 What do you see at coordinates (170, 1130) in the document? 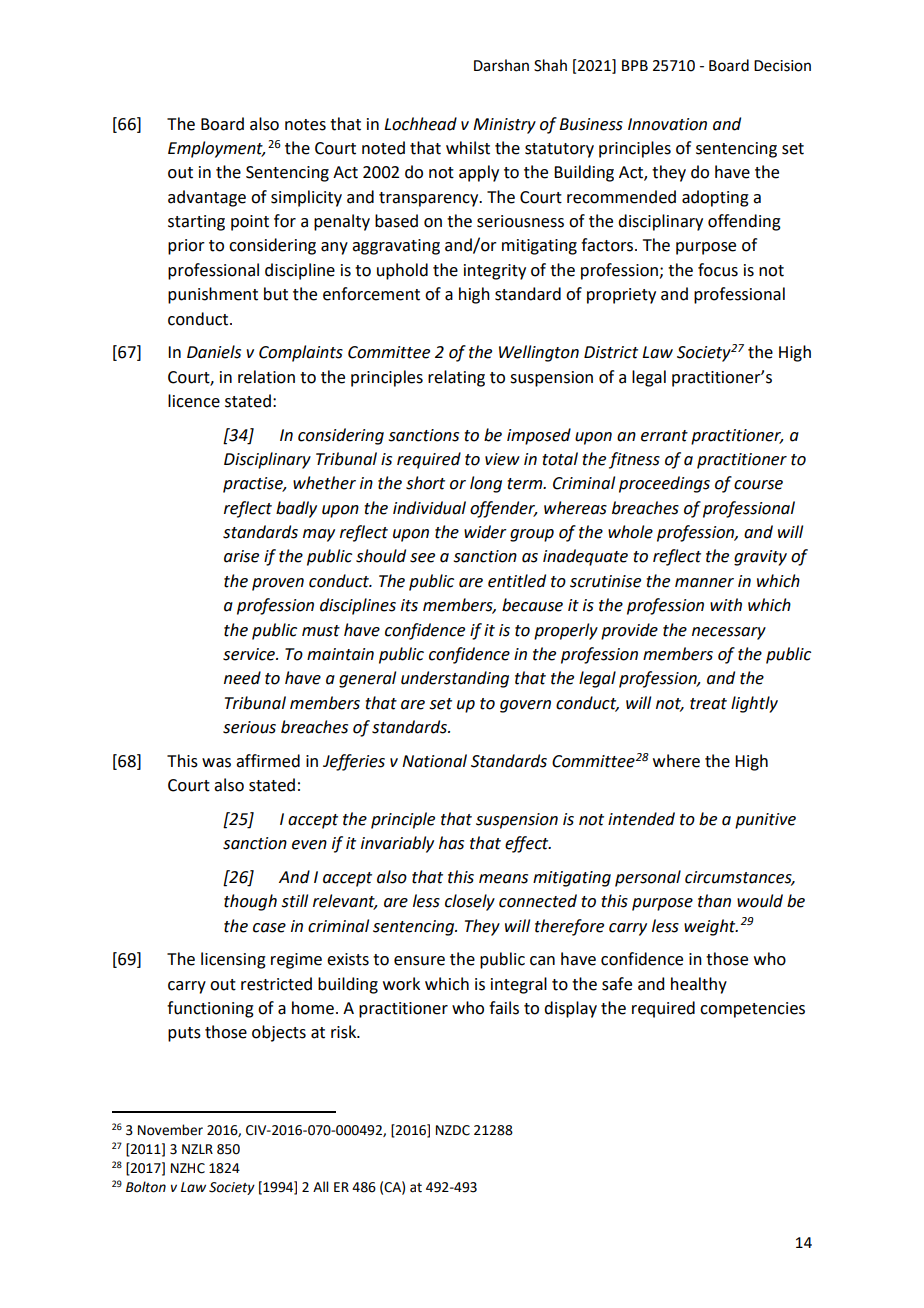
I see `November` at bounding box center [170, 1130].
